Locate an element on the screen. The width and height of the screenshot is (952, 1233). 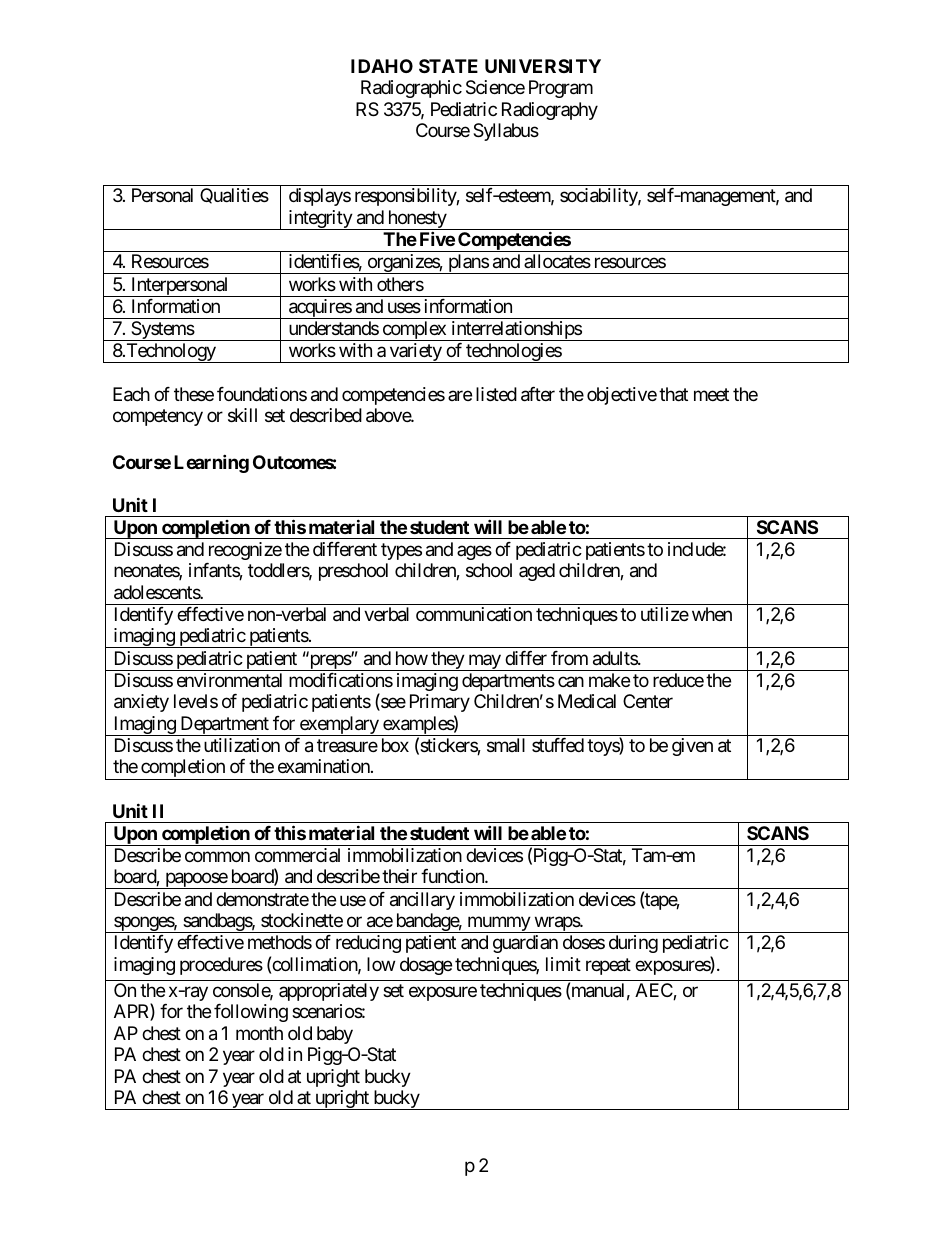
IDAHO is located at coordinates (382, 66).
